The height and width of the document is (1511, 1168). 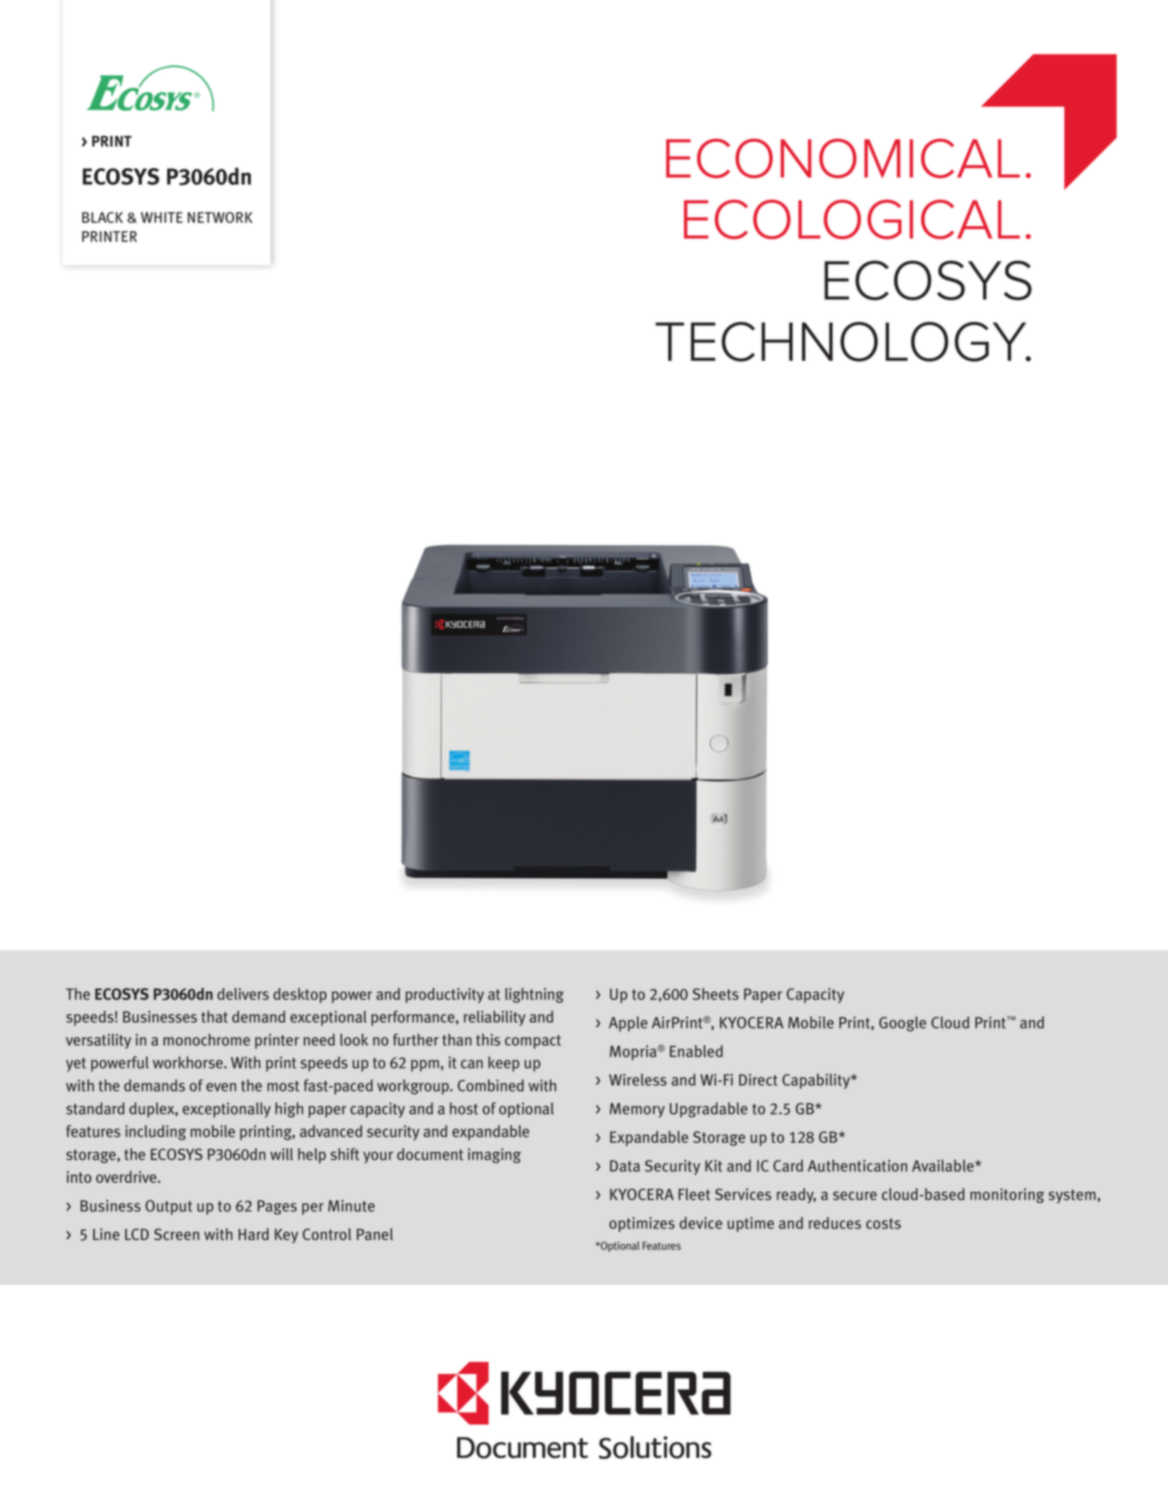 What do you see at coordinates (220, 217) in the document?
I see `NETWORK` at bounding box center [220, 217].
